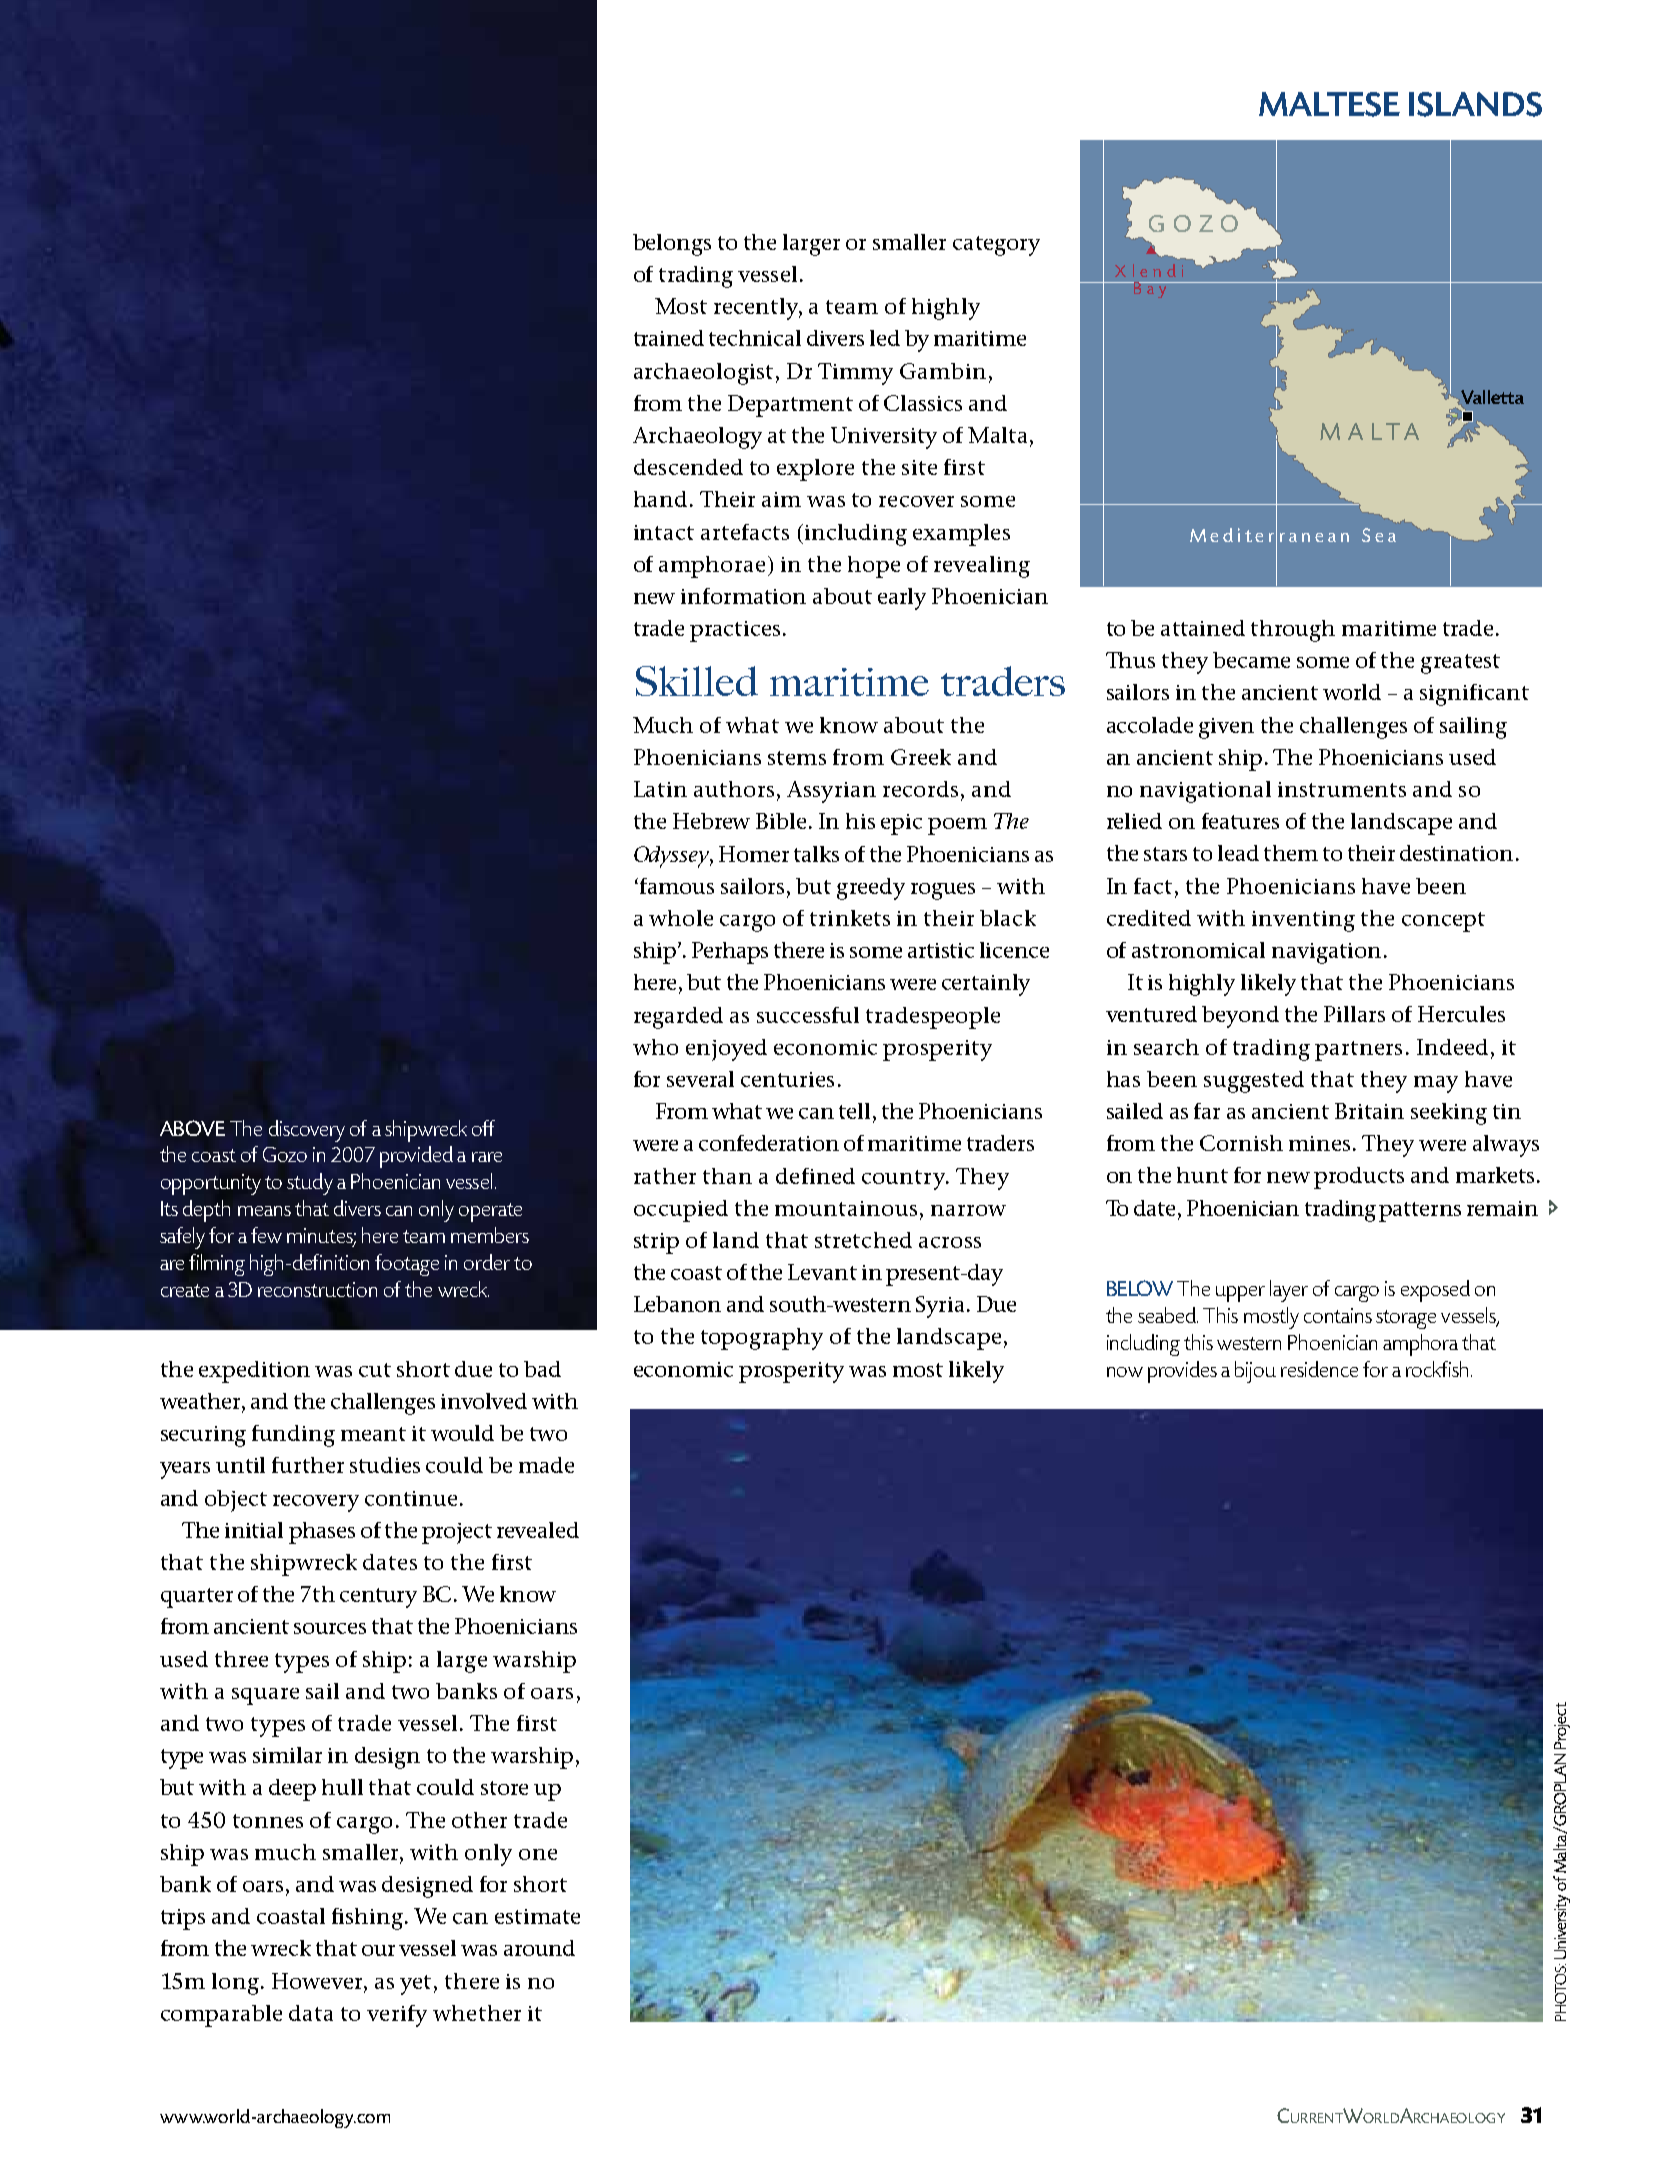 Image resolution: width=1673 pixels, height=2182 pixels. What do you see at coordinates (330, 1628) in the screenshot?
I see `sources` at bounding box center [330, 1628].
